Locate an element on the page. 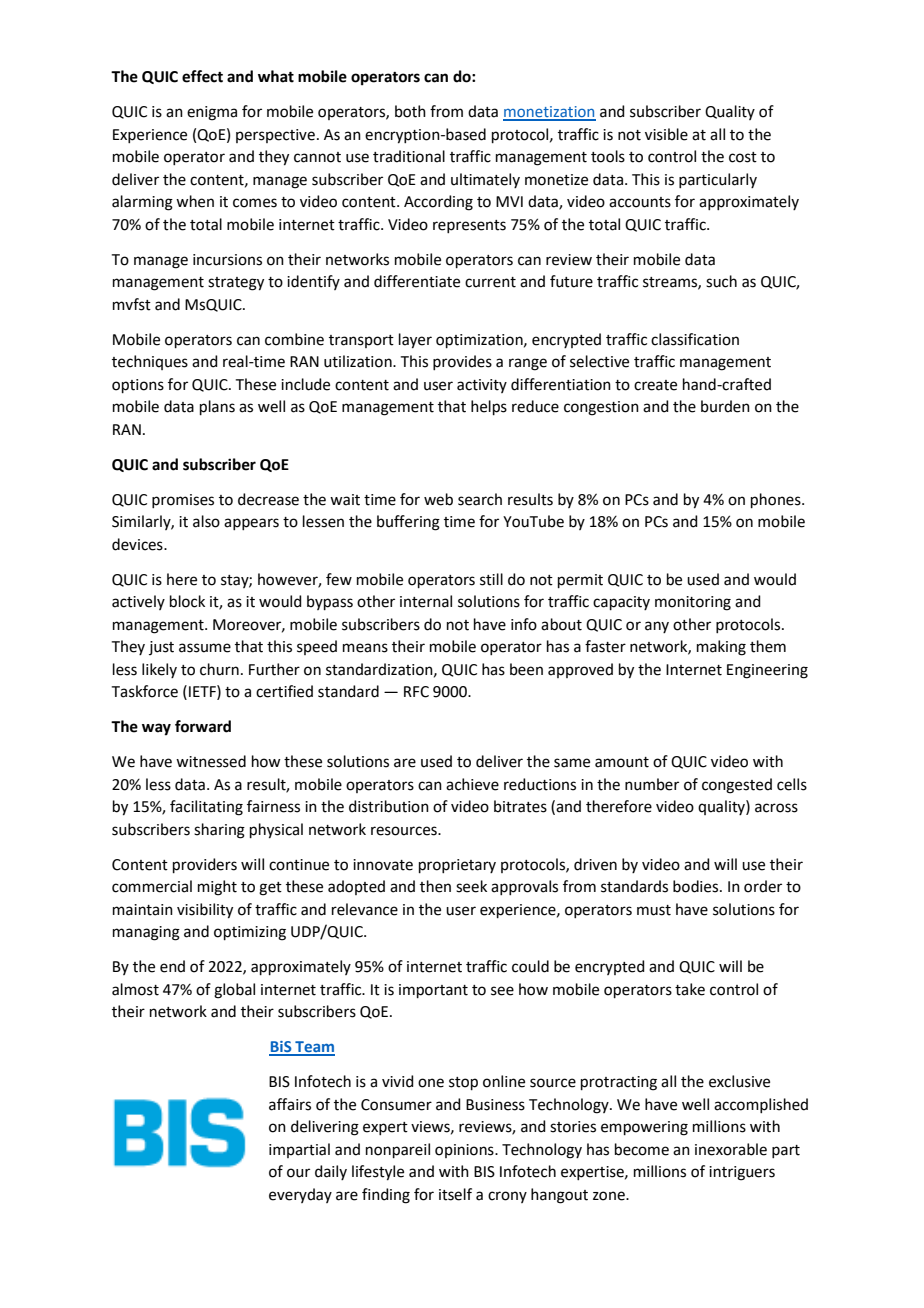 This page has height=1308, width=924. everyday is located at coordinates (300, 1195).
